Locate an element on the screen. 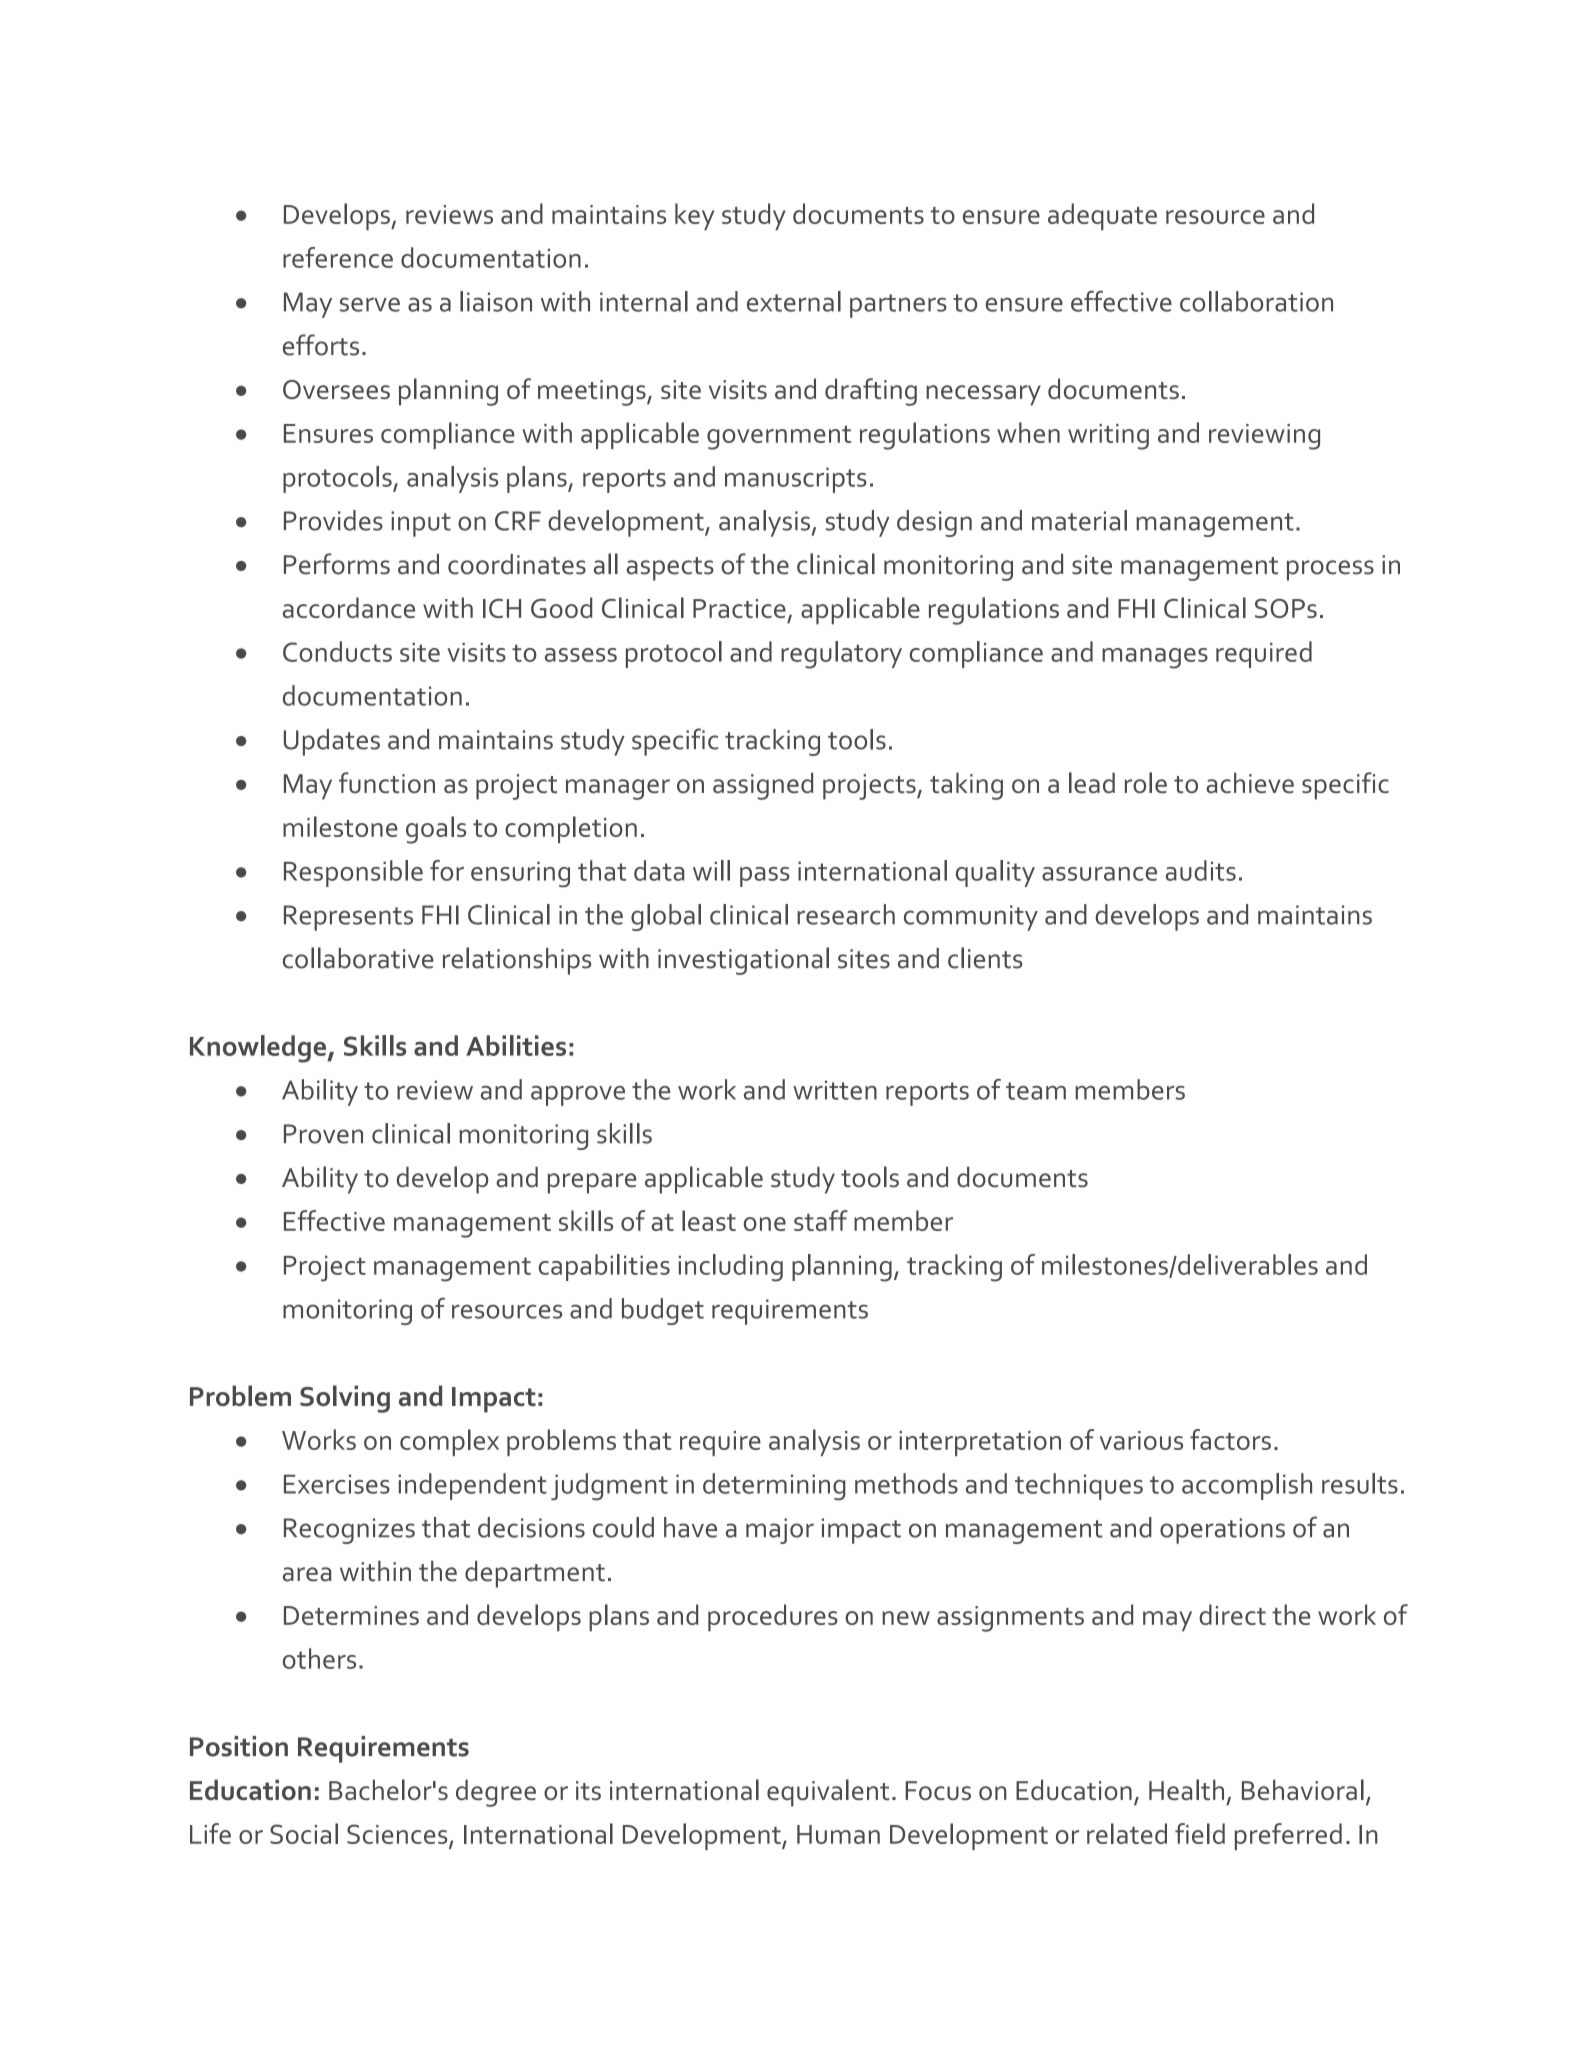 This screenshot has width=1595, height=2064. Knowledge is located at coordinates (259, 1049).
